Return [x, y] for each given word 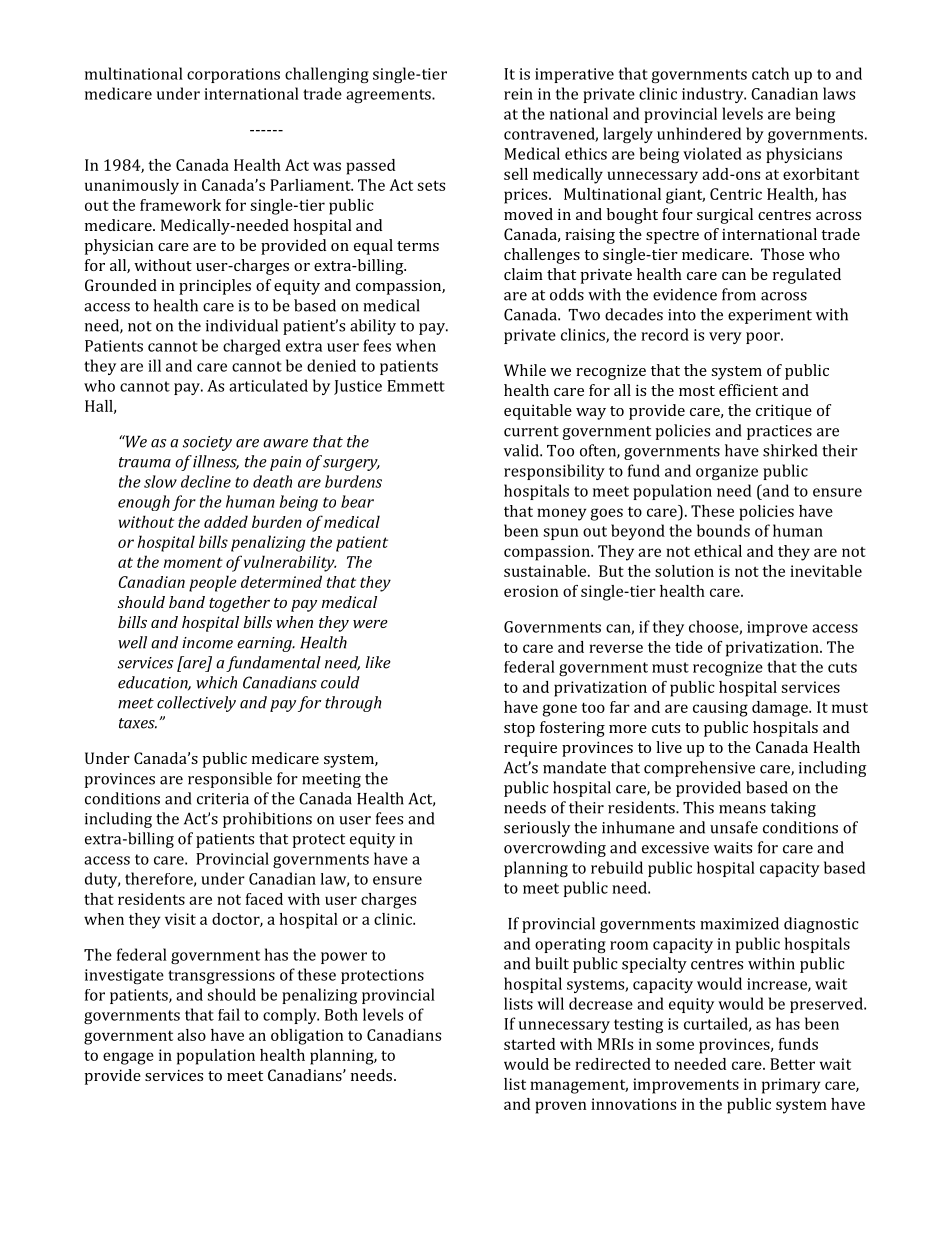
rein [518, 94]
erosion [531, 591]
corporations [233, 75]
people [213, 583]
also [191, 1035]
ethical [718, 551]
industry [714, 95]
